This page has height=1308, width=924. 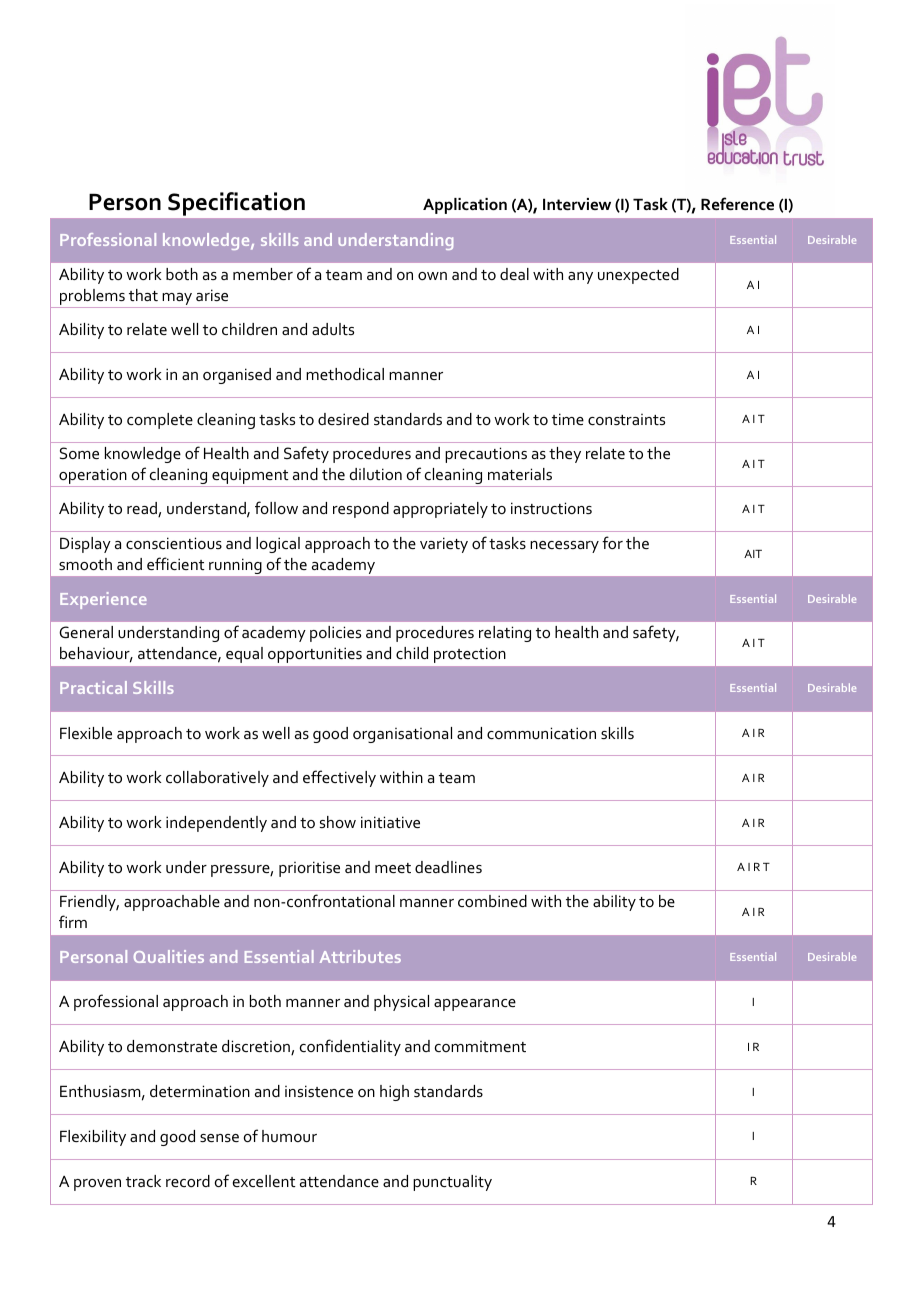 I want to click on meet, so click(x=393, y=868).
